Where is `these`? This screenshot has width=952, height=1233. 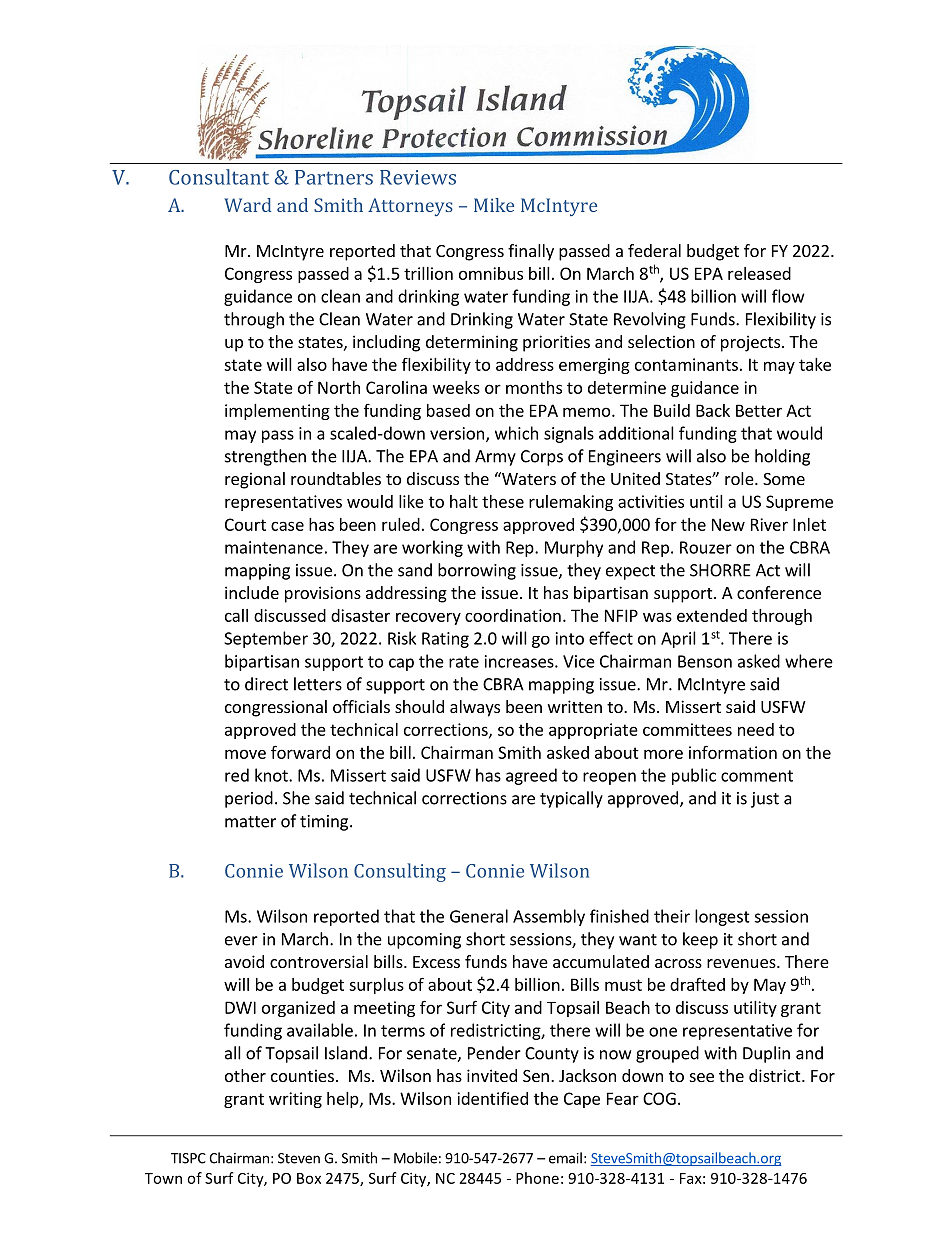
these is located at coordinates (503, 501).
